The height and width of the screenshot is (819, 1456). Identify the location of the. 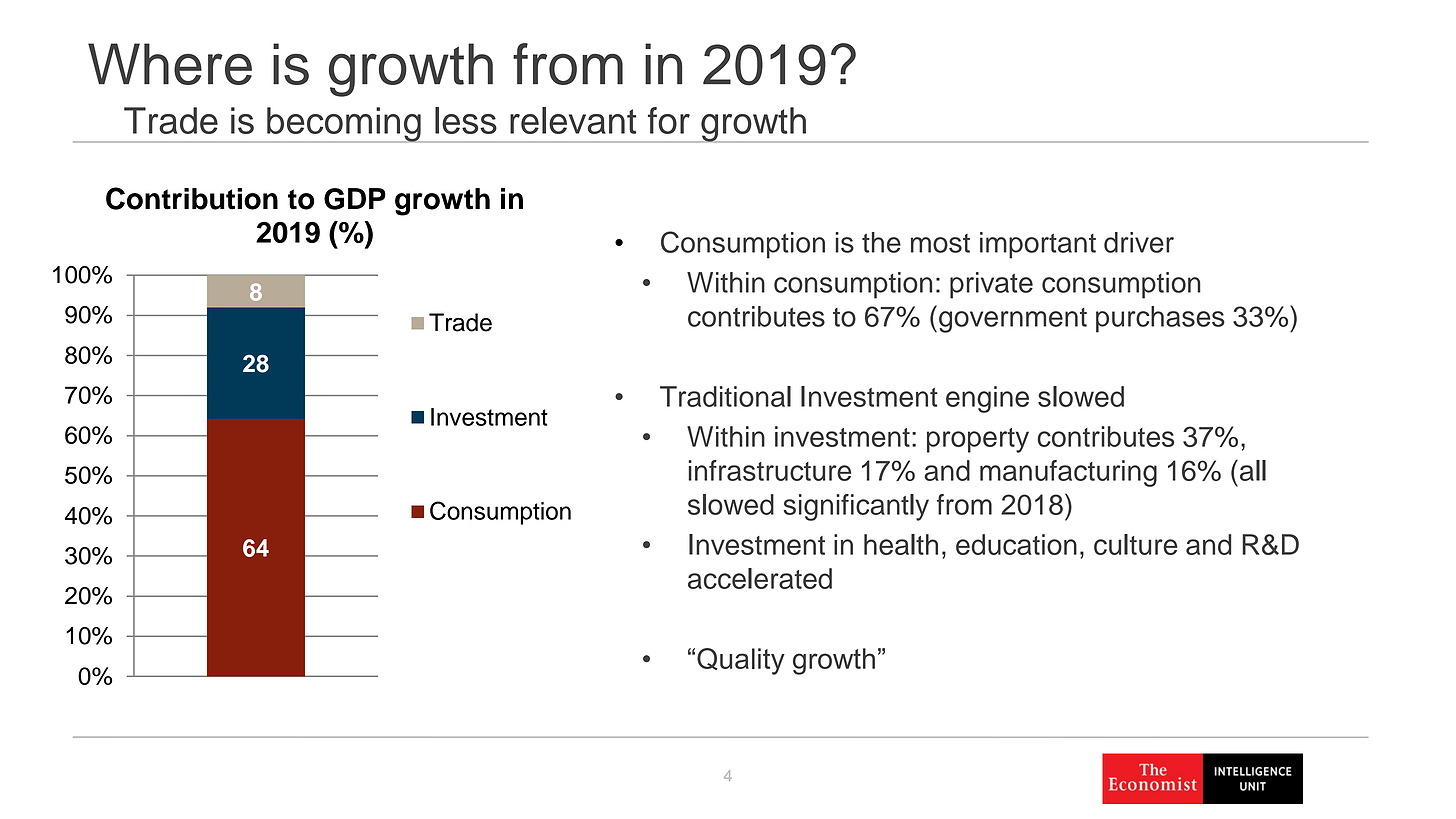
(881, 242).
